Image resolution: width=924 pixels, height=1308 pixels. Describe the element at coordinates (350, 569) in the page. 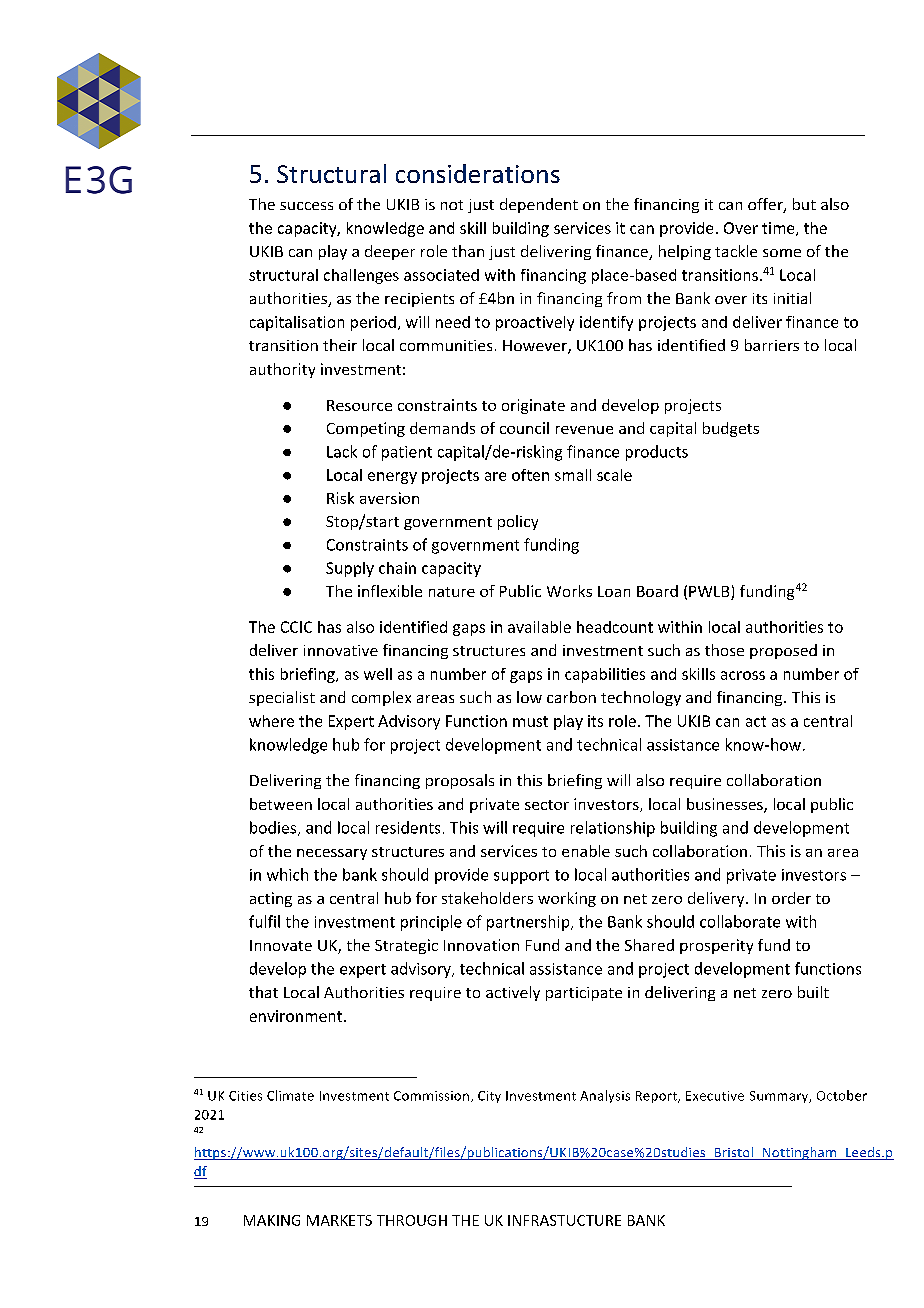

I see `Supply` at that location.
